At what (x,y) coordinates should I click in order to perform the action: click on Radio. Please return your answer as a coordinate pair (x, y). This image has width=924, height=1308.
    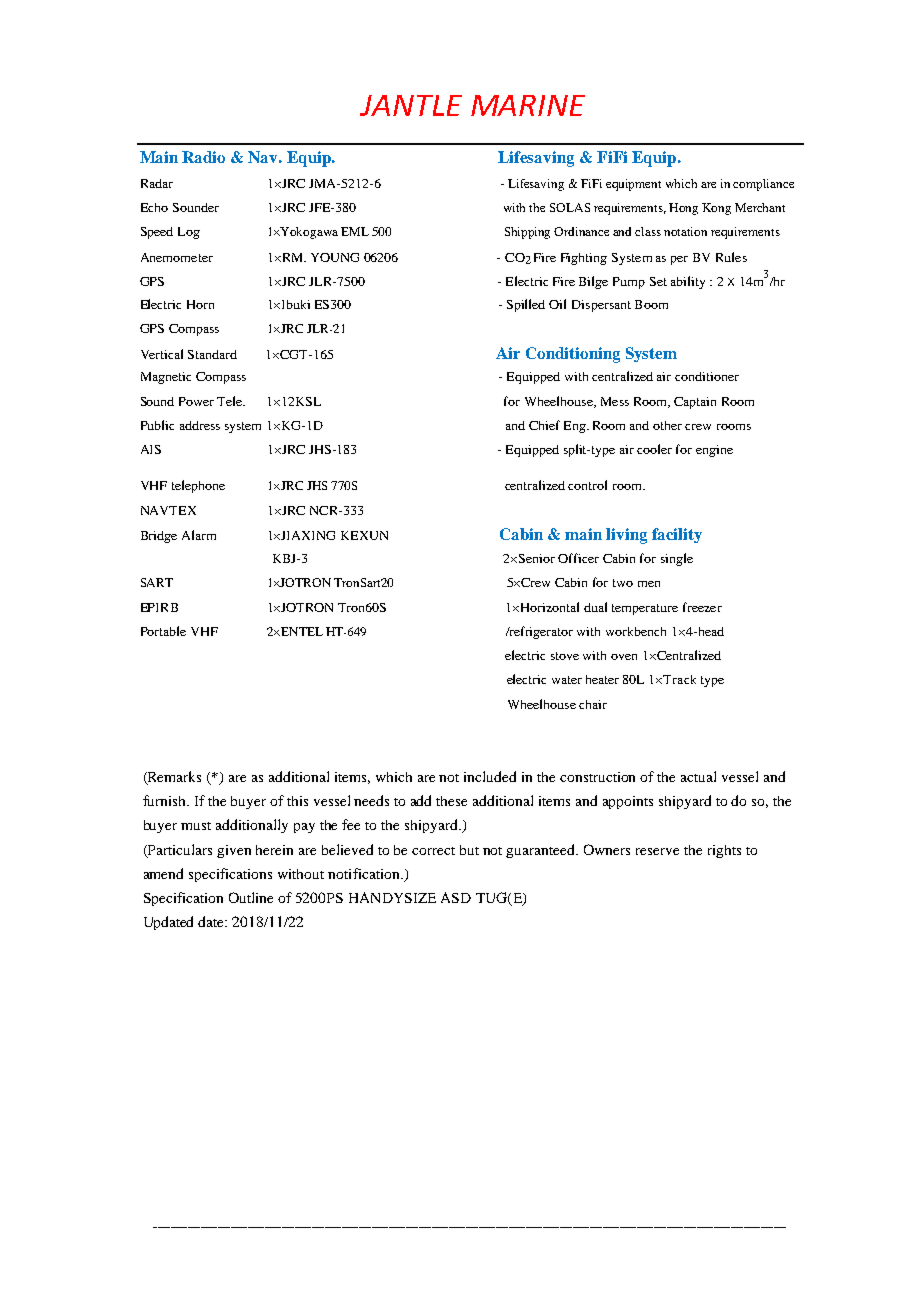
    Looking at the image, I should click on (203, 157).
